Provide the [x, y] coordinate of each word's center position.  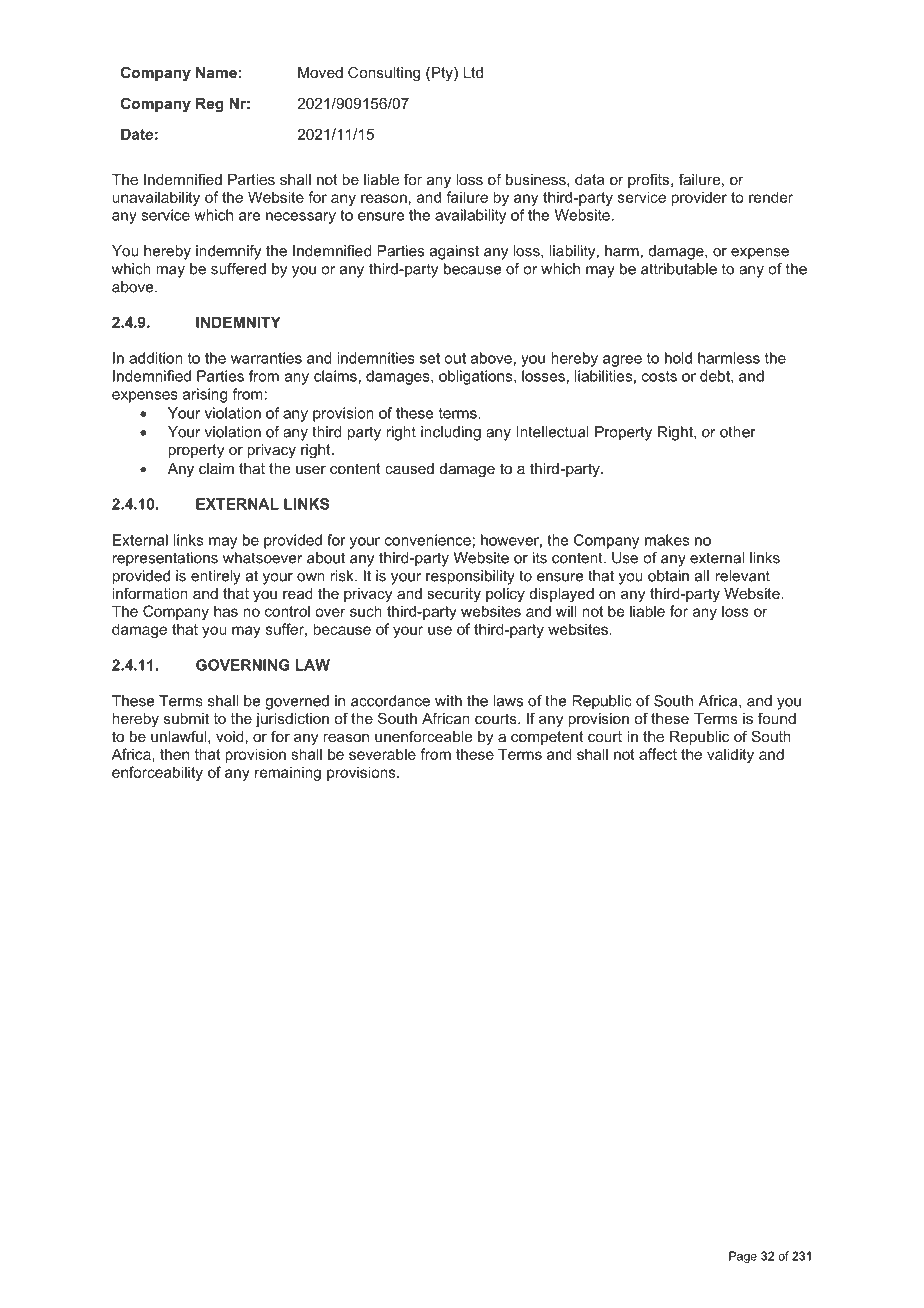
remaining [288, 773]
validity [730, 755]
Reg [210, 105]
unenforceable [423, 736]
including [451, 433]
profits [650, 180]
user [311, 470]
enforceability [157, 773]
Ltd [473, 72]
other [738, 432]
